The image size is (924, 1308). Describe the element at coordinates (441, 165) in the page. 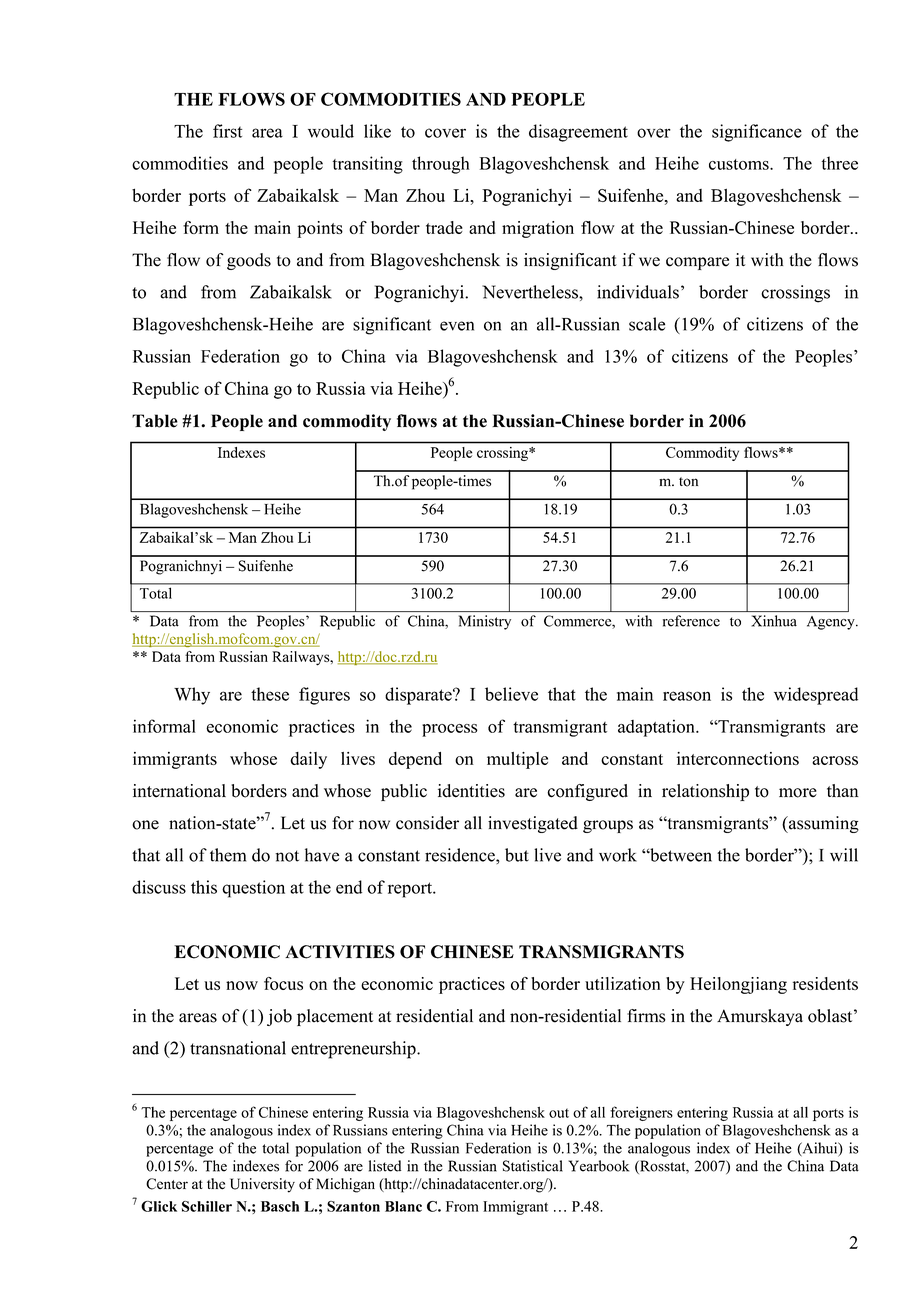

I see `through` at that location.
